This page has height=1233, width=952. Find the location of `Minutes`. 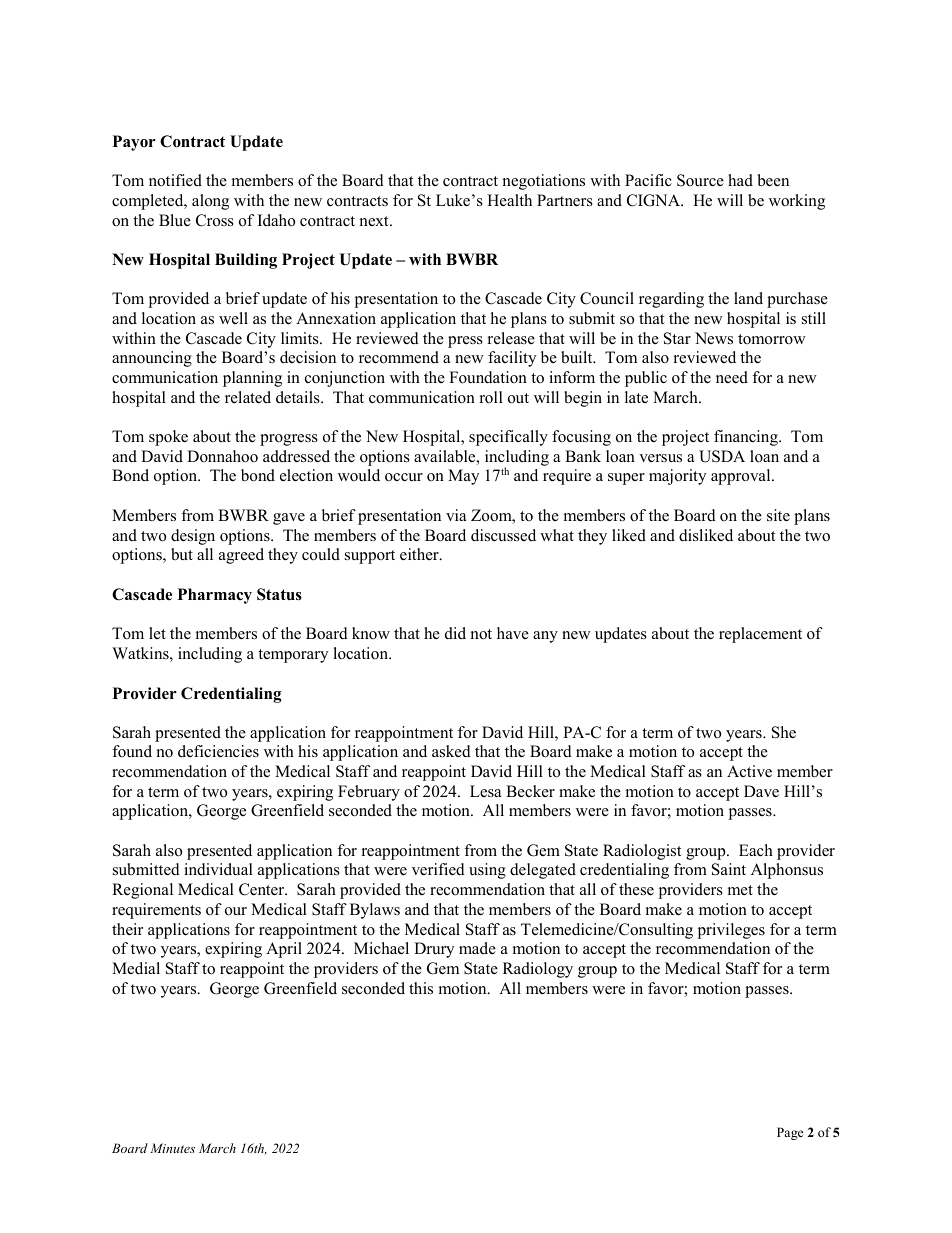

Minutes is located at coordinates (172, 1148).
